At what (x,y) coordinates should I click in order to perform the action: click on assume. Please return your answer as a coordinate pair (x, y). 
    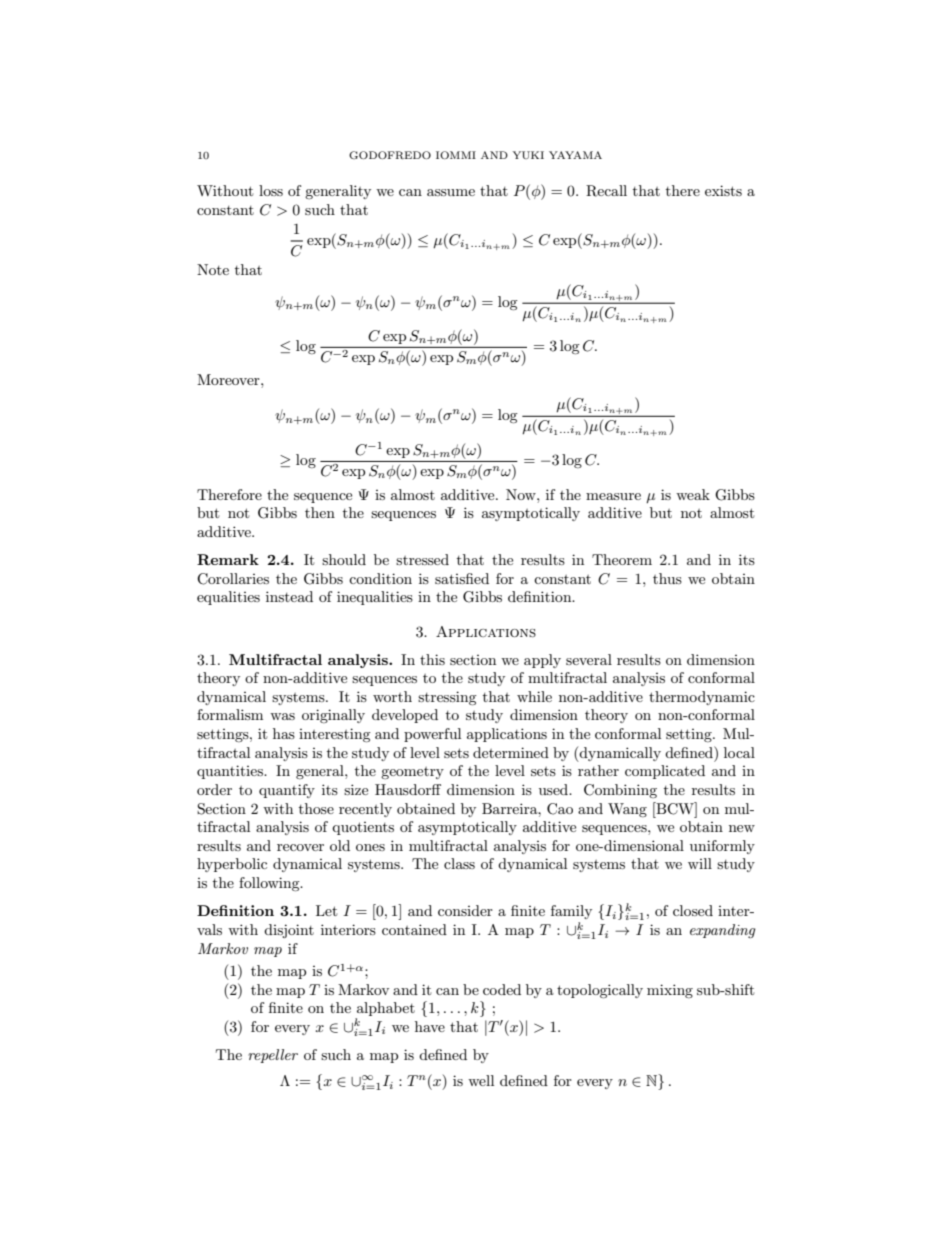
    Looking at the image, I should click on (451, 192).
